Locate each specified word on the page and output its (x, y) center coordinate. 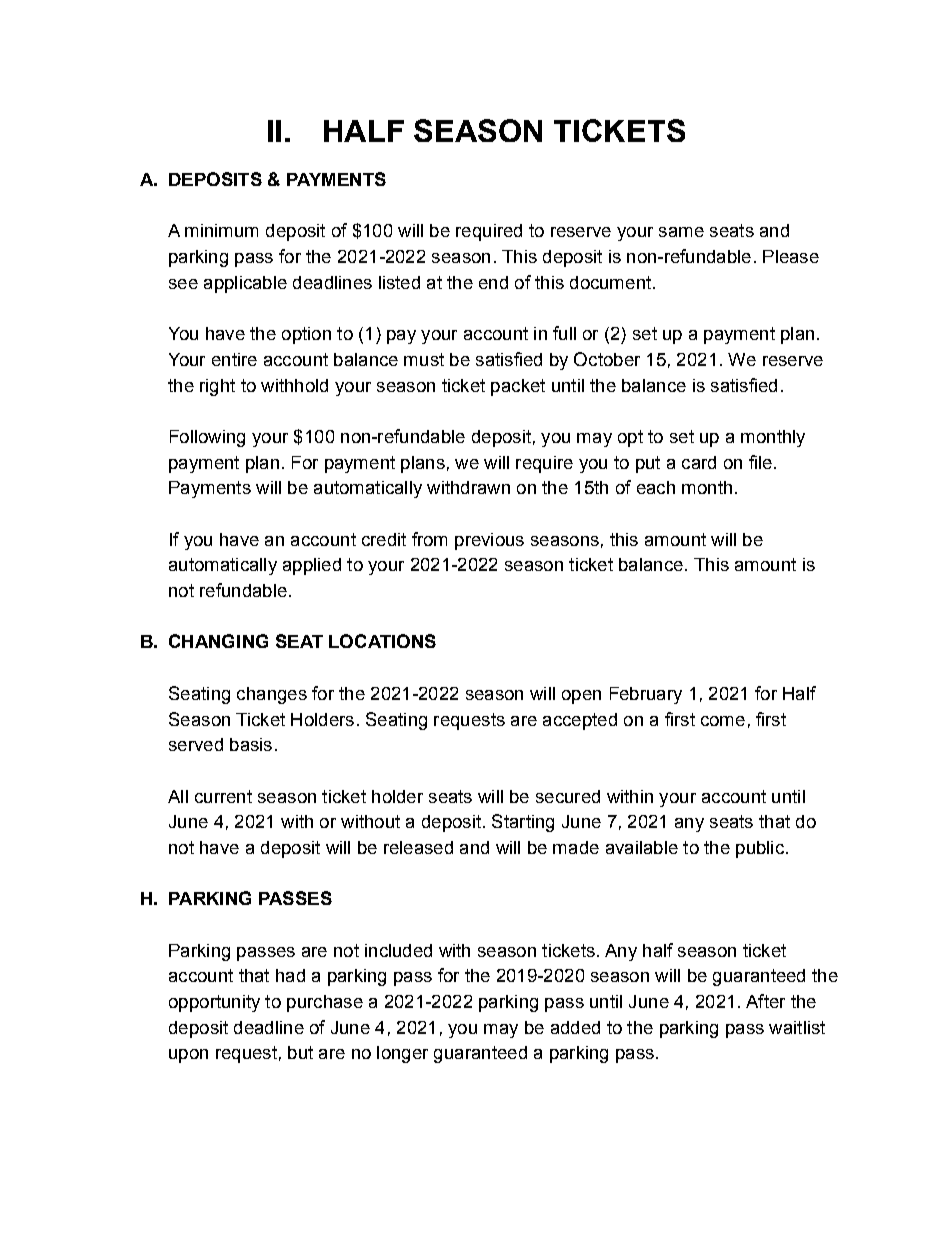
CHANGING (218, 641)
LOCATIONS (382, 641)
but (300, 1052)
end (493, 282)
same (681, 232)
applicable (245, 284)
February (646, 695)
